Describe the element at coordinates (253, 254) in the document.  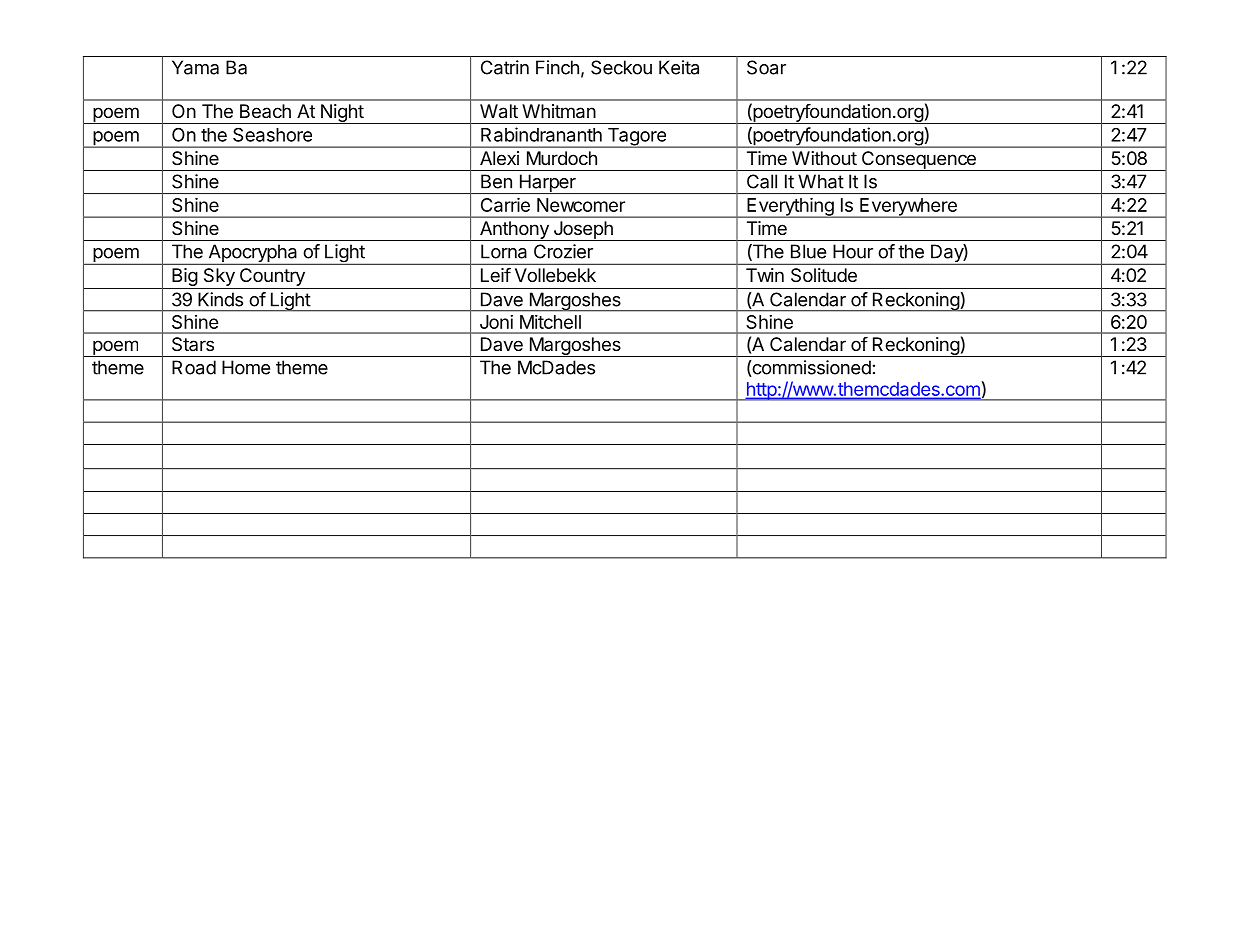
I see `Apocrypha` at that location.
